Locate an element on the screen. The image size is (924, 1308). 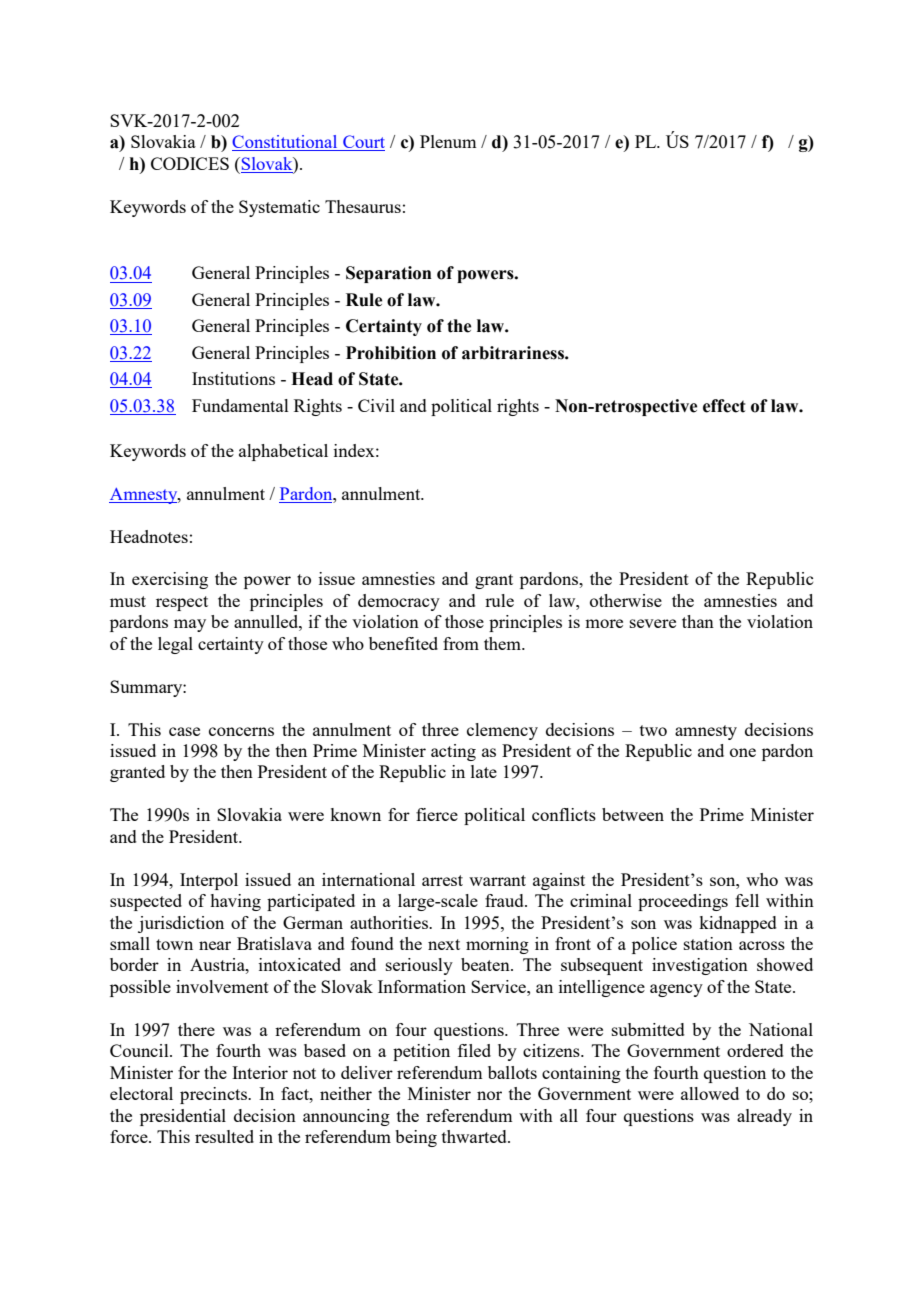
Civil is located at coordinates (376, 405).
